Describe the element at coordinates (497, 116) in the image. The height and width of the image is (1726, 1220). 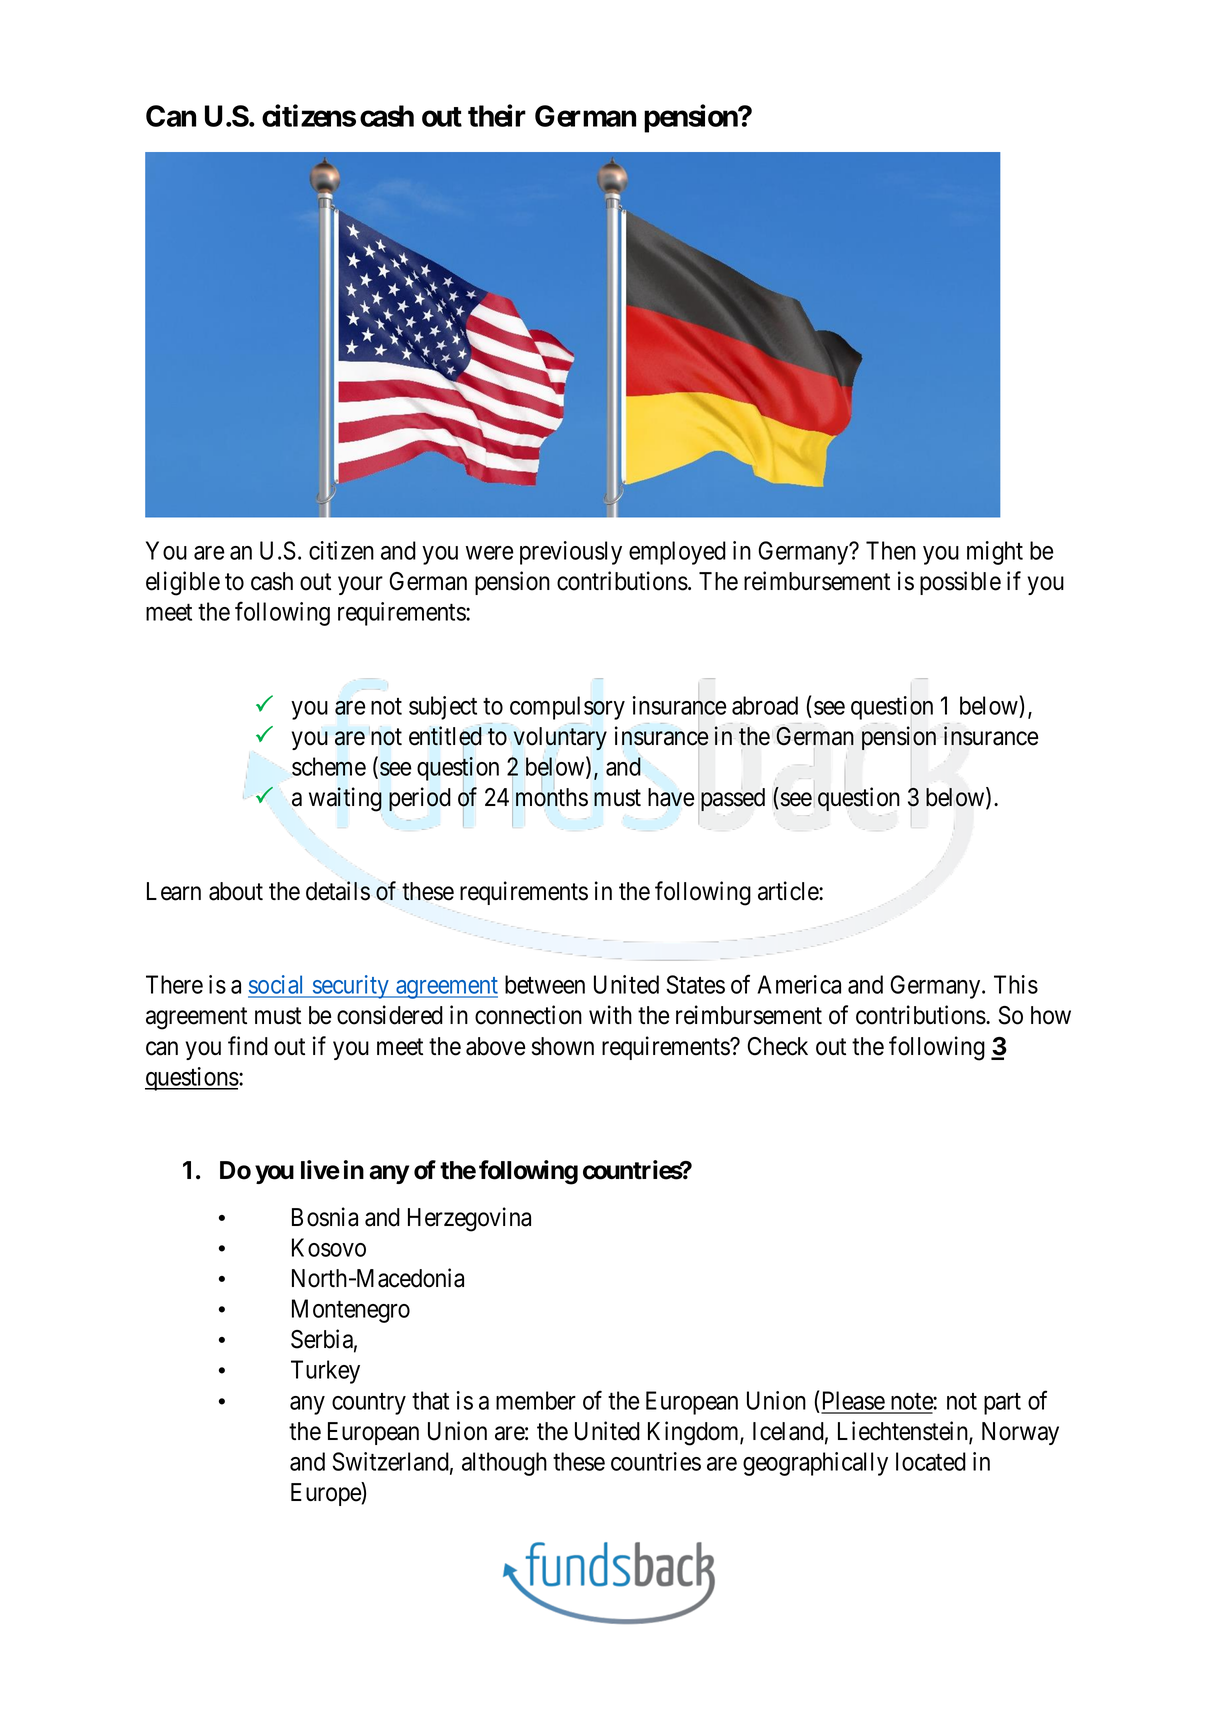
I see `their` at that location.
